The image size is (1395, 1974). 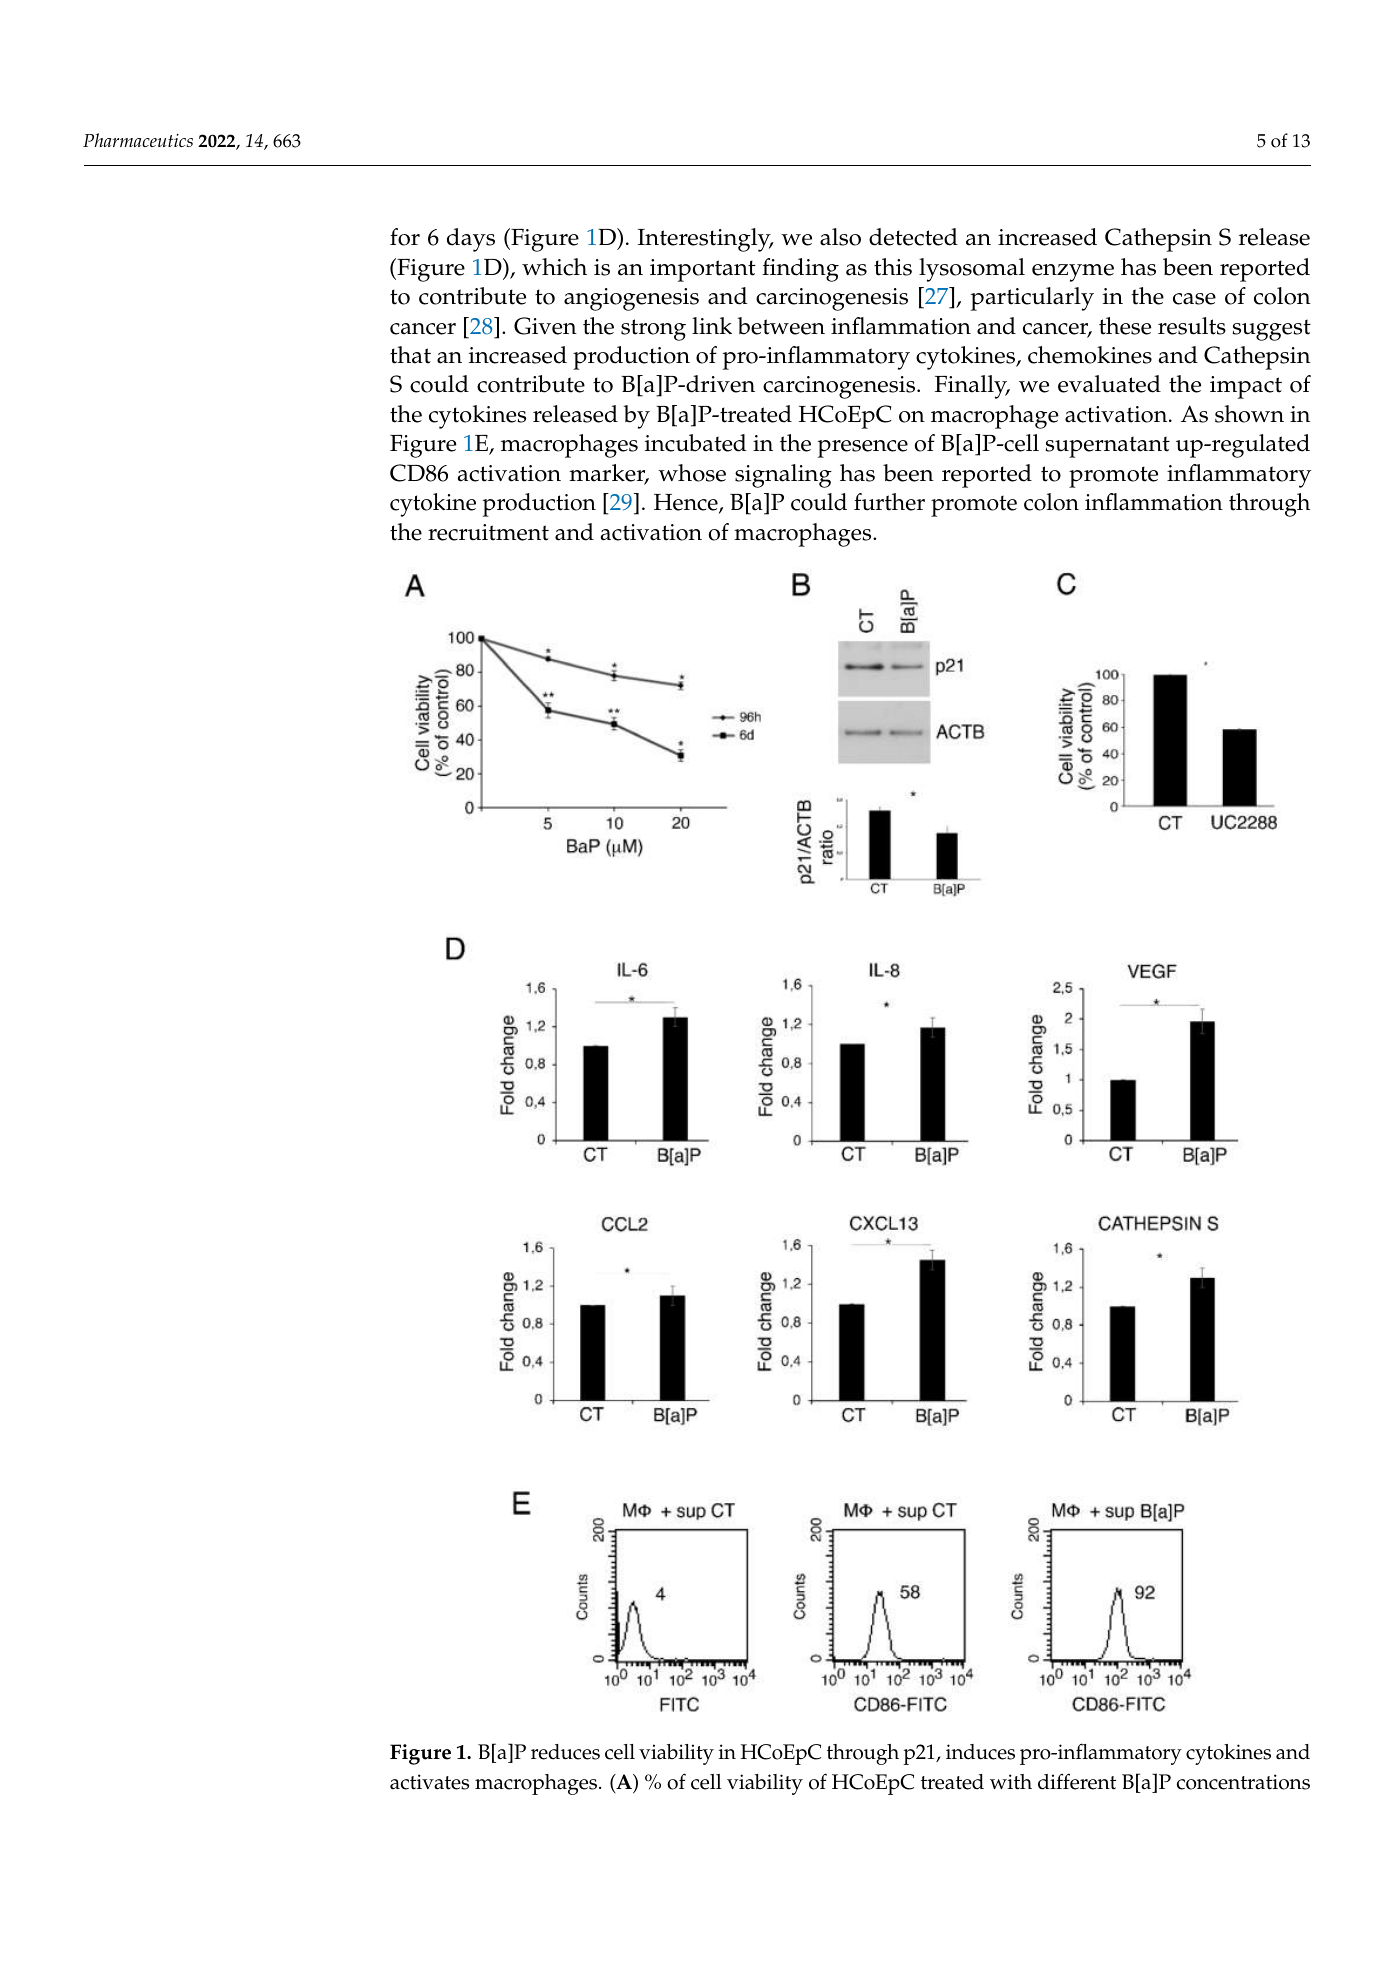 What do you see at coordinates (687, 504) in the page?
I see `Hence` at bounding box center [687, 504].
